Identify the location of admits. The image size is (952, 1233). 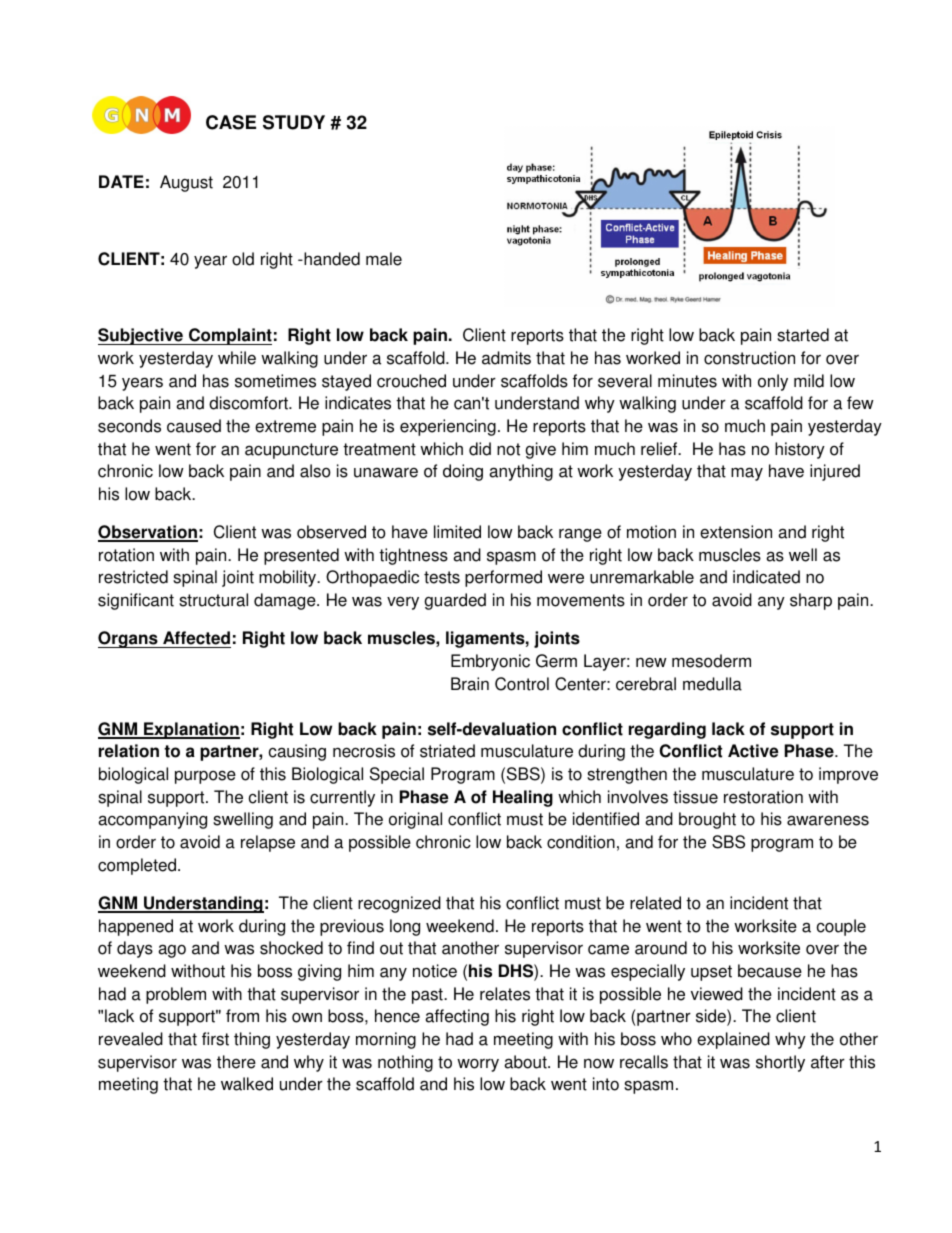
(506, 358).
